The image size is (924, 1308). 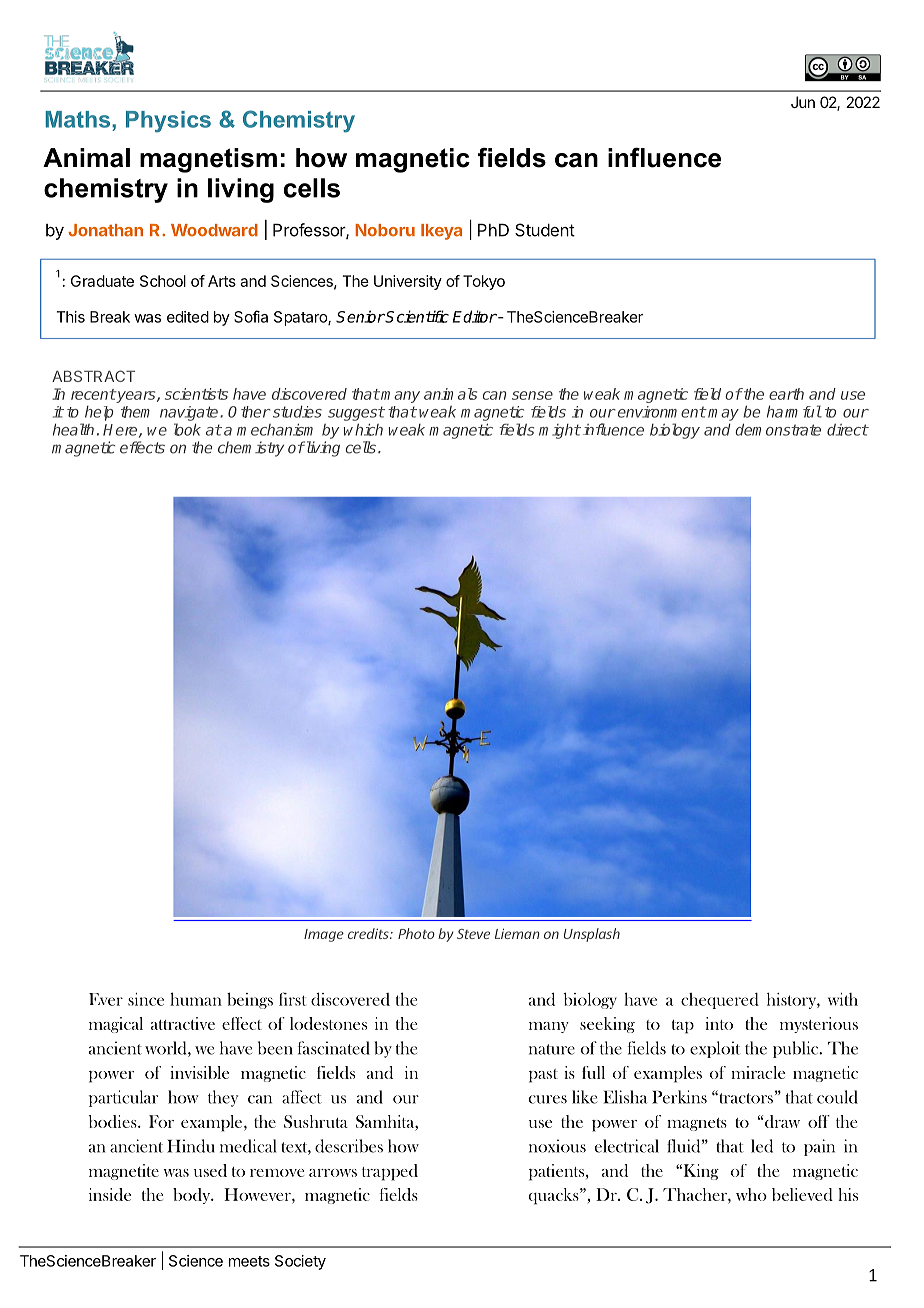 What do you see at coordinates (473, 934) in the screenshot?
I see `Steve` at bounding box center [473, 934].
